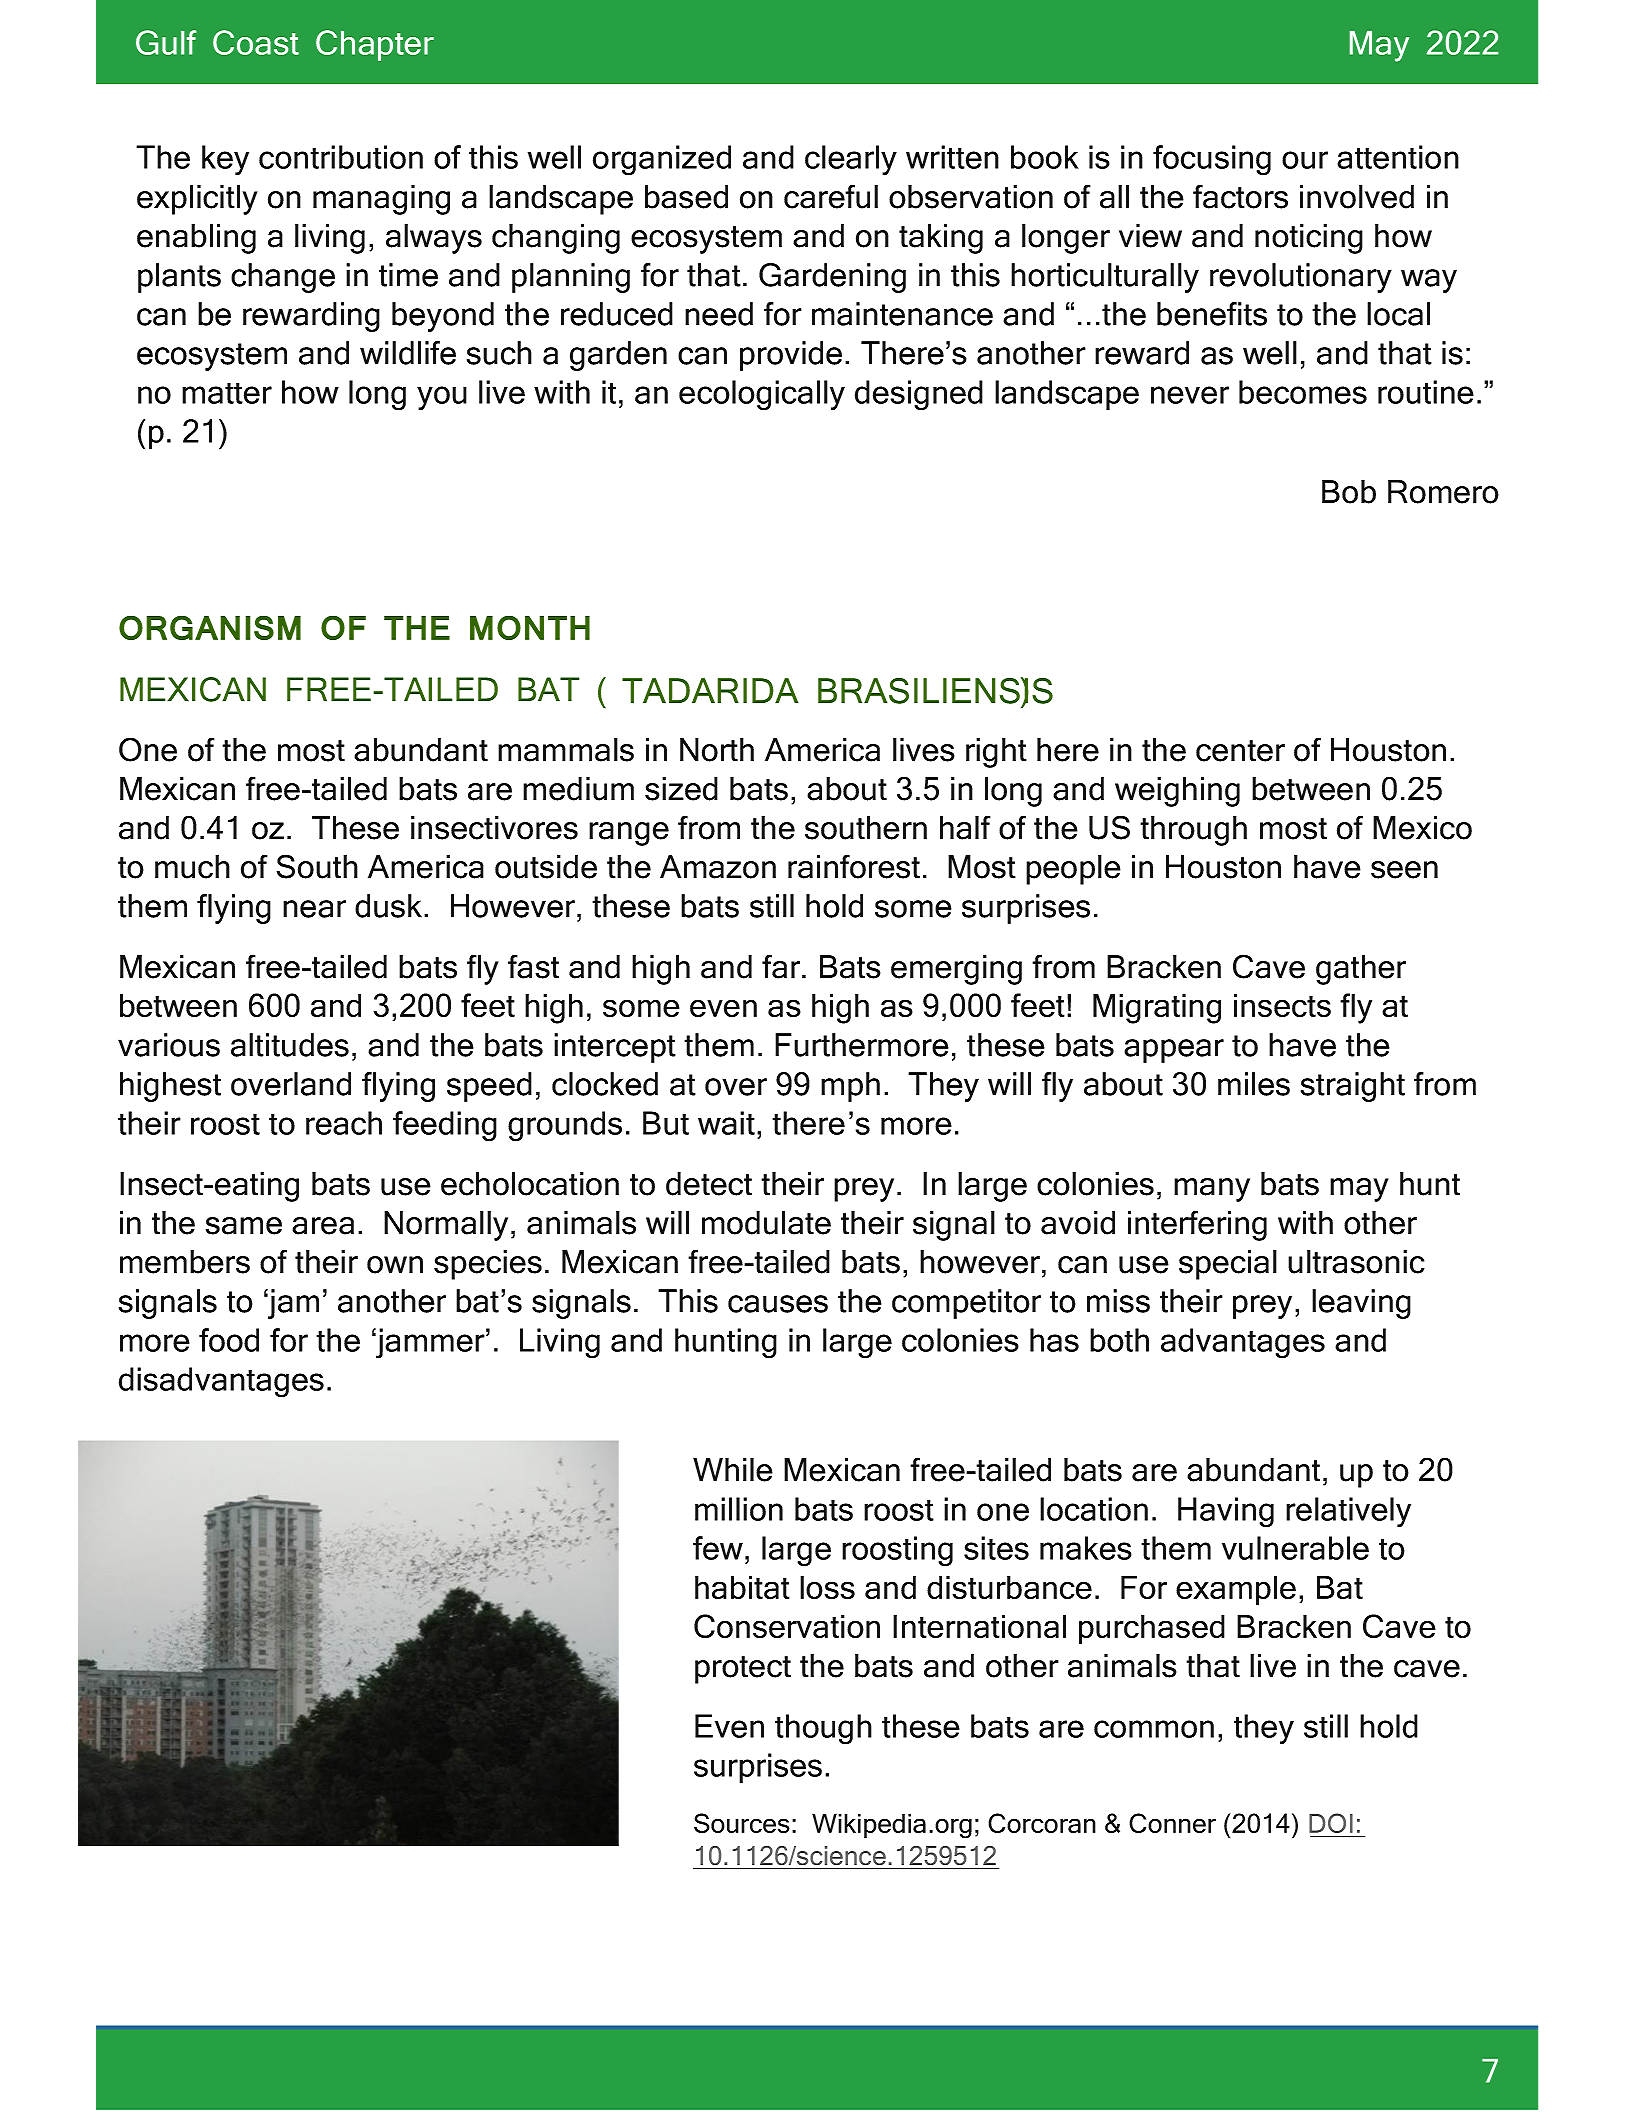 The width and height of the page is (1634, 2114). I want to click on clearly, so click(851, 160).
